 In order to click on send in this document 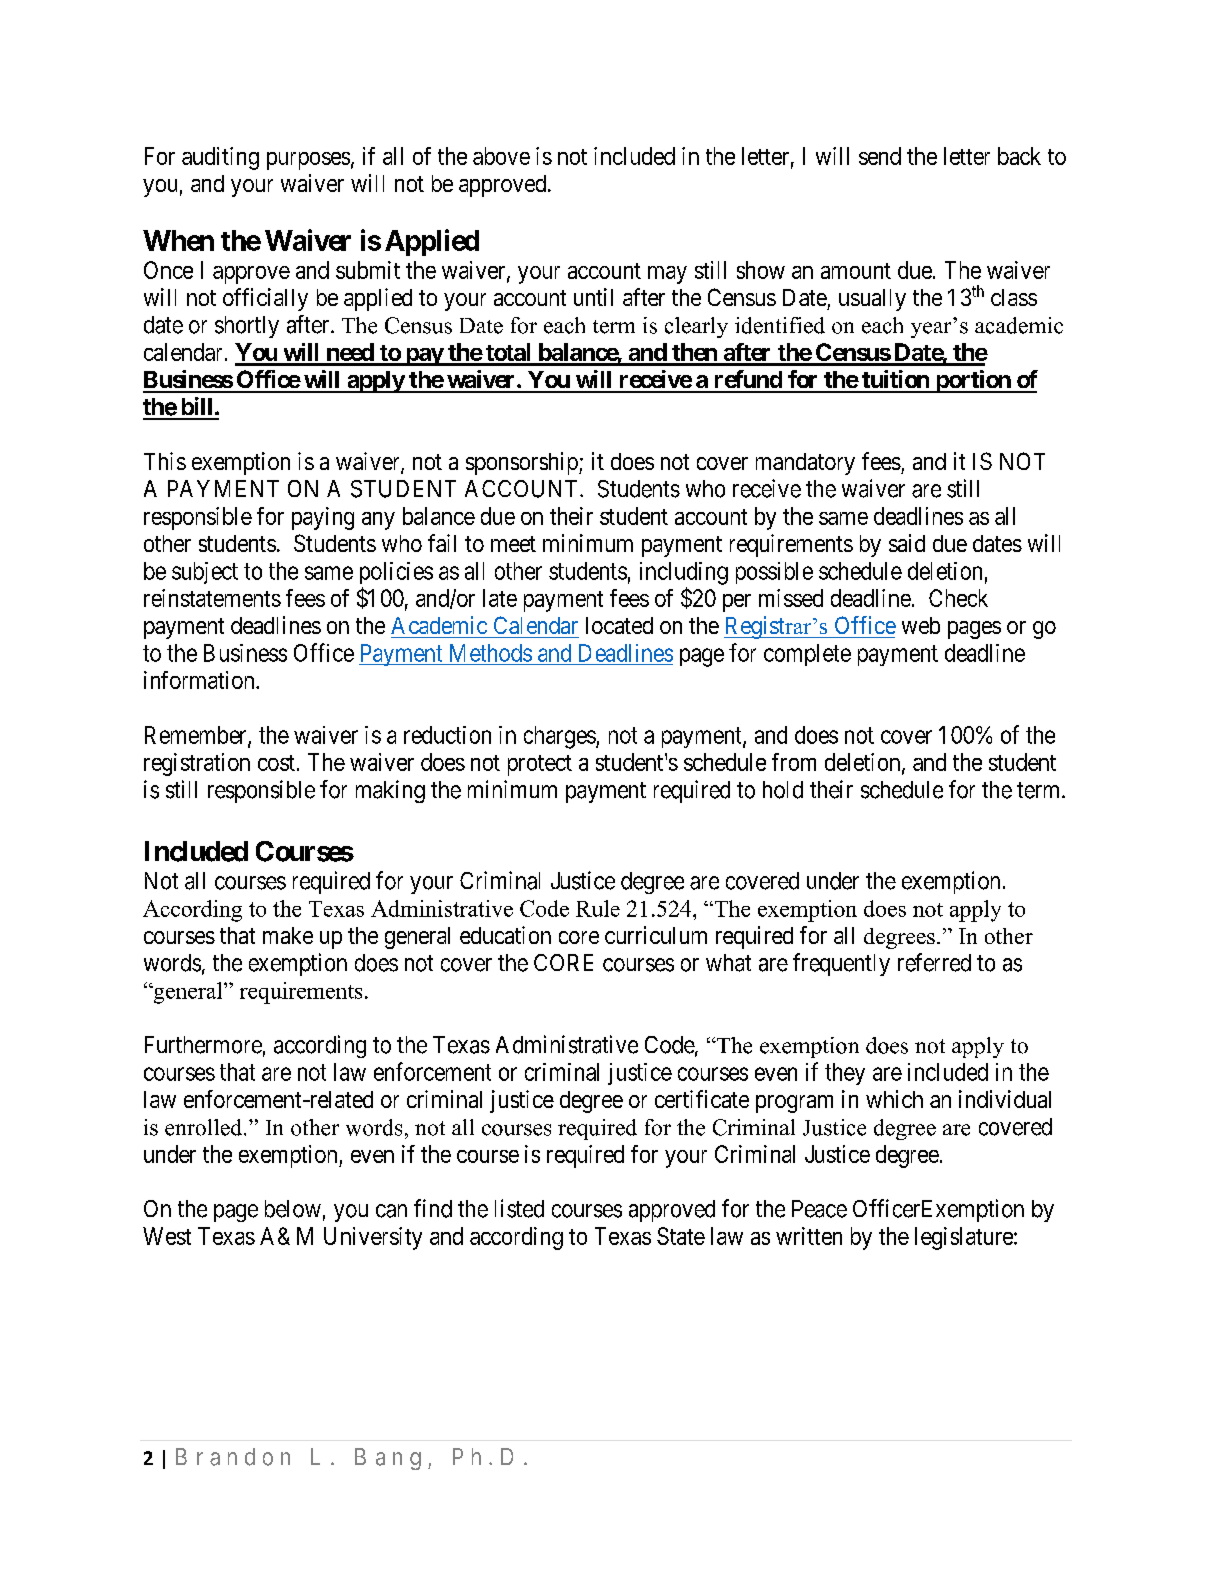, I will do `click(880, 156)`.
